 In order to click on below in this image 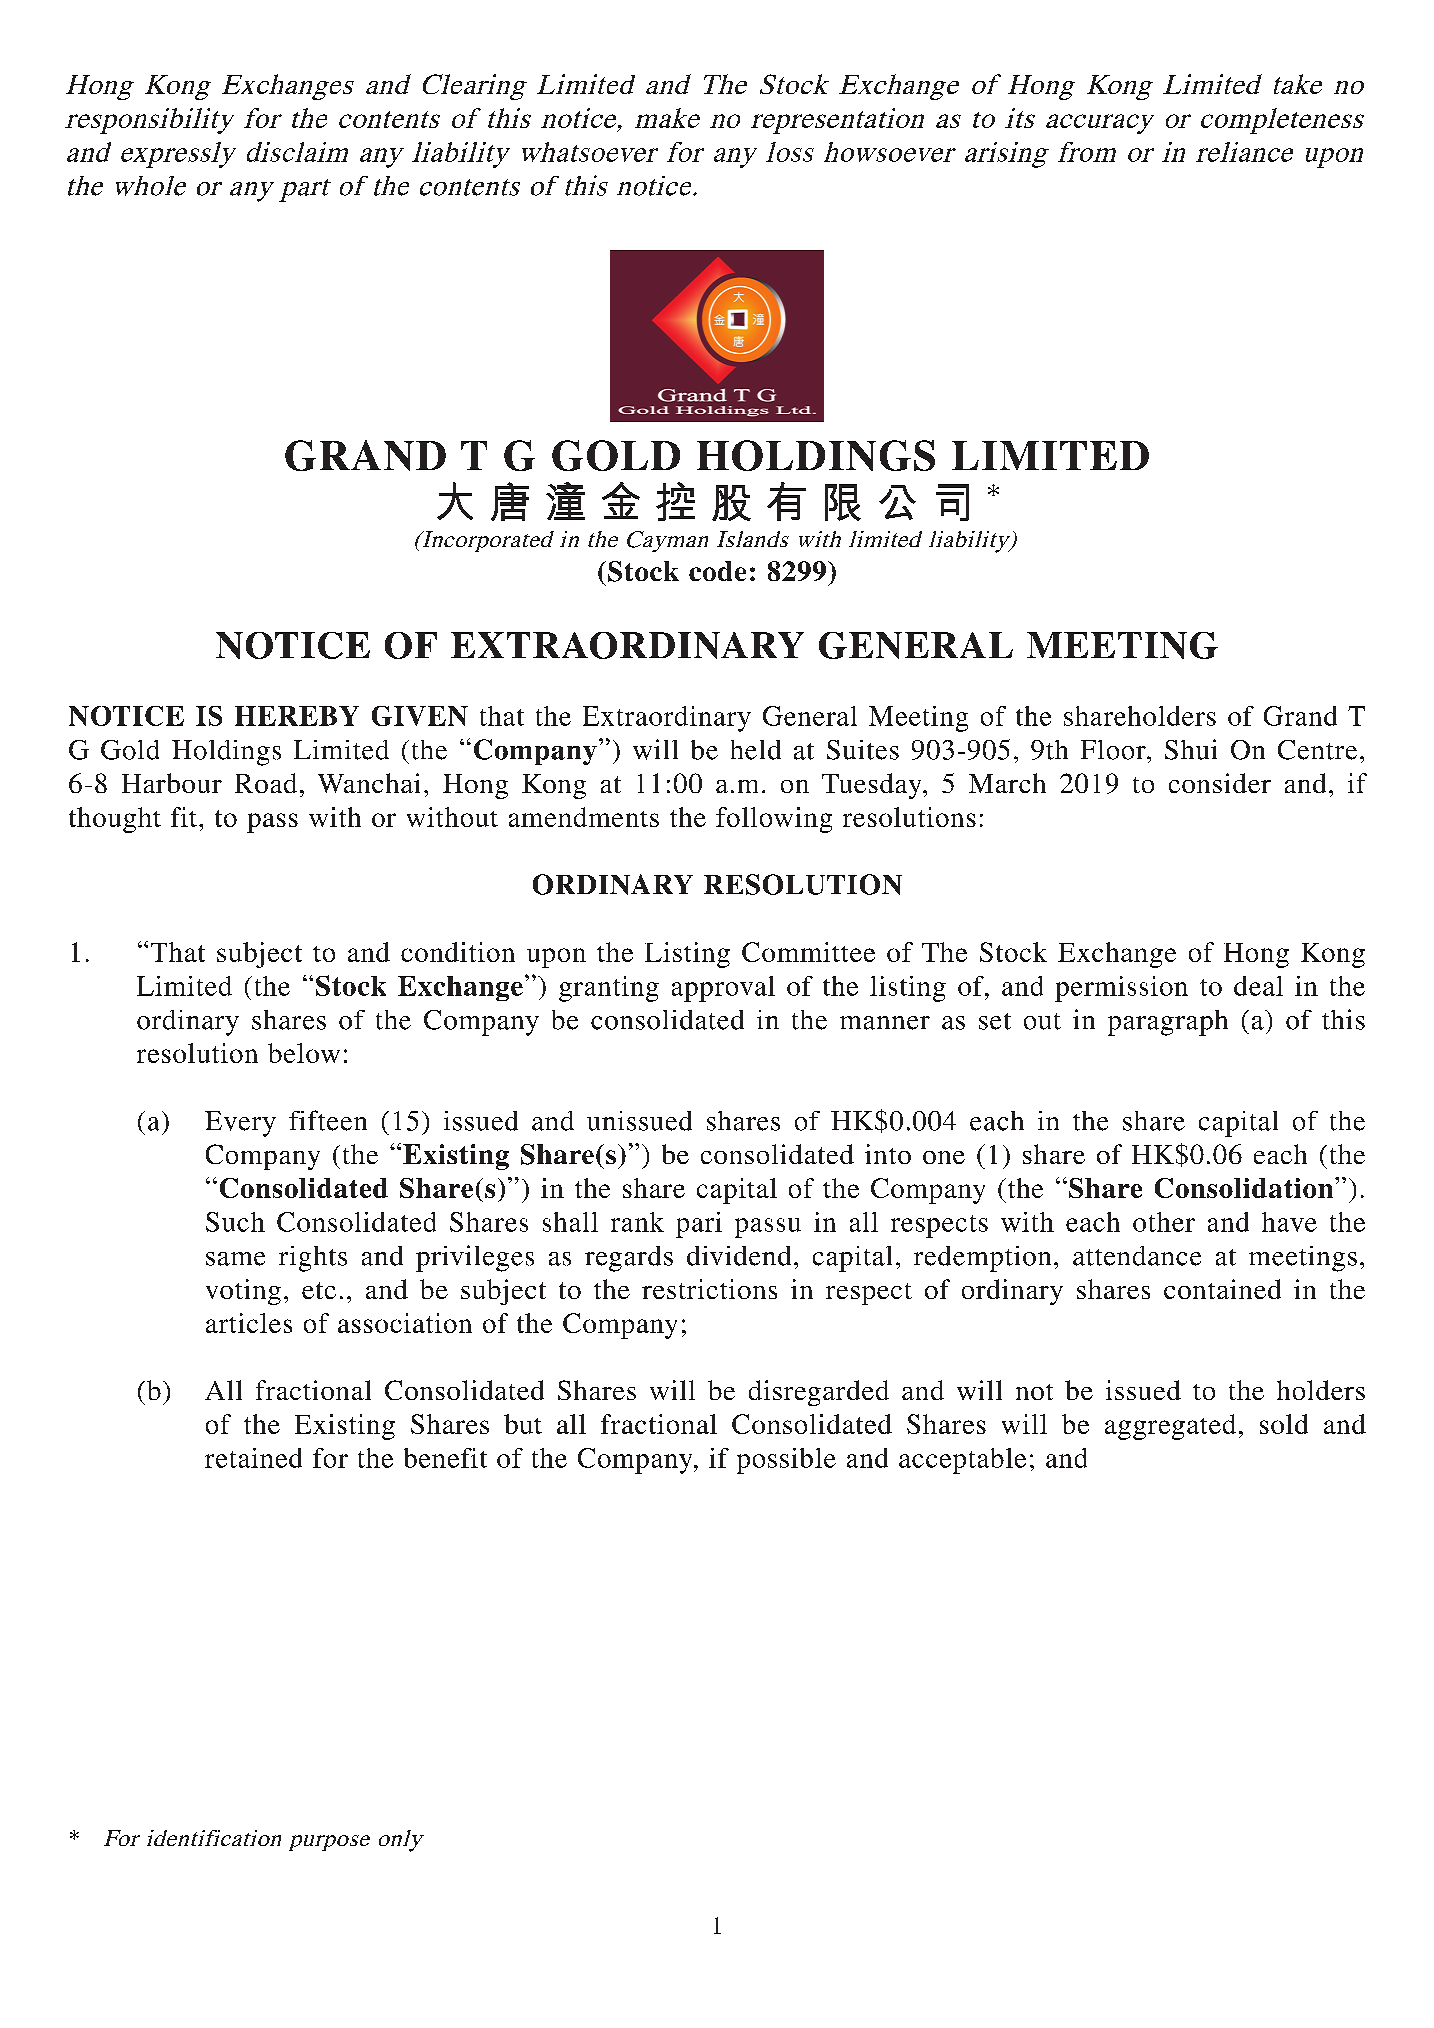, I will do `click(304, 1053)`.
